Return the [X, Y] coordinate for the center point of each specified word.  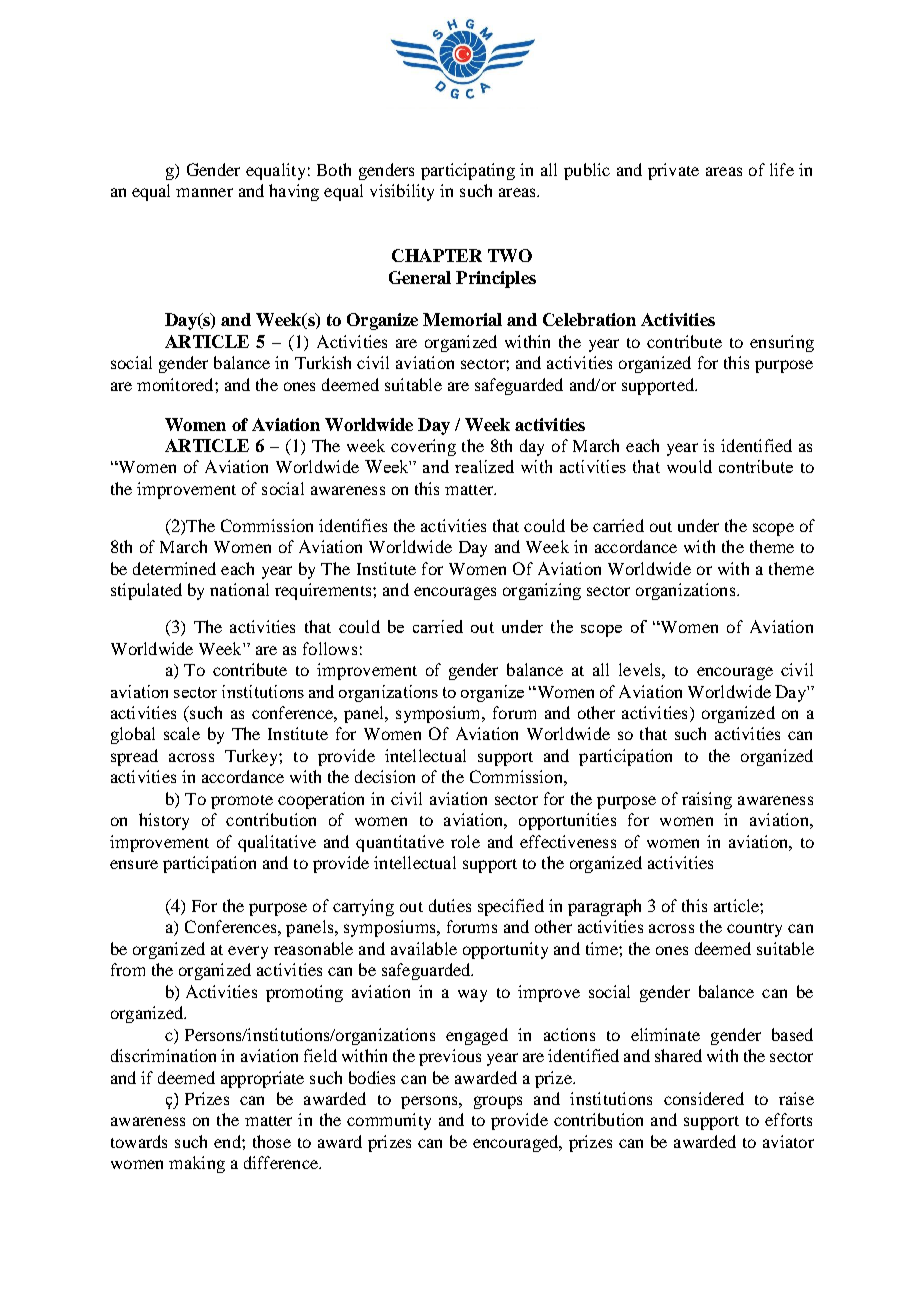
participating [468, 171]
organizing [542, 591]
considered [704, 1098]
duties [450, 905]
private [673, 171]
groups [498, 1102]
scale [182, 733]
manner [204, 192]
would [689, 466]
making [197, 1164]
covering [423, 447]
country [754, 930]
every [248, 952]
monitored [176, 384]
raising [707, 800]
